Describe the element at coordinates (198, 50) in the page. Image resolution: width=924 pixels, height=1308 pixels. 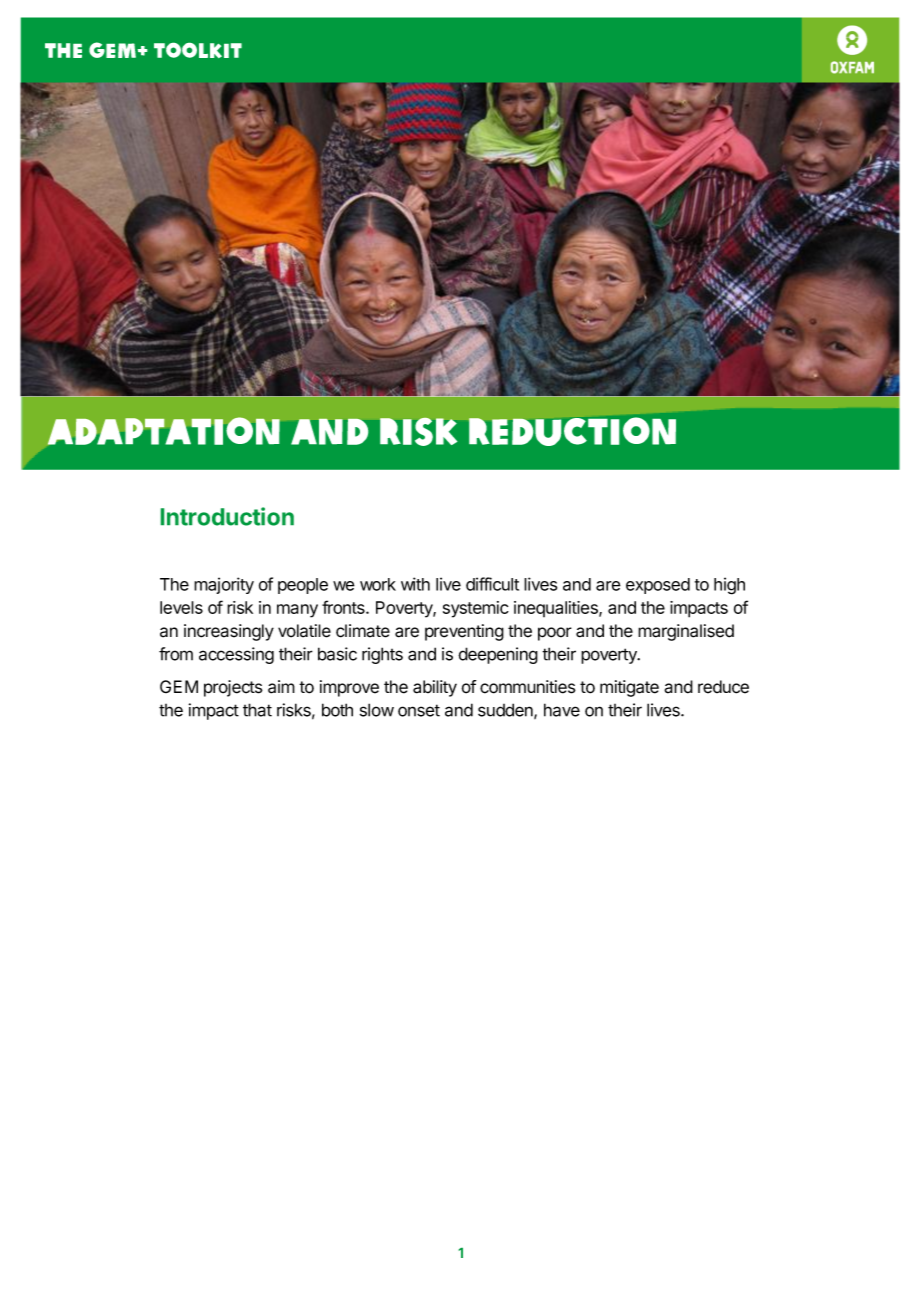
I see `TOOLKIT` at that location.
